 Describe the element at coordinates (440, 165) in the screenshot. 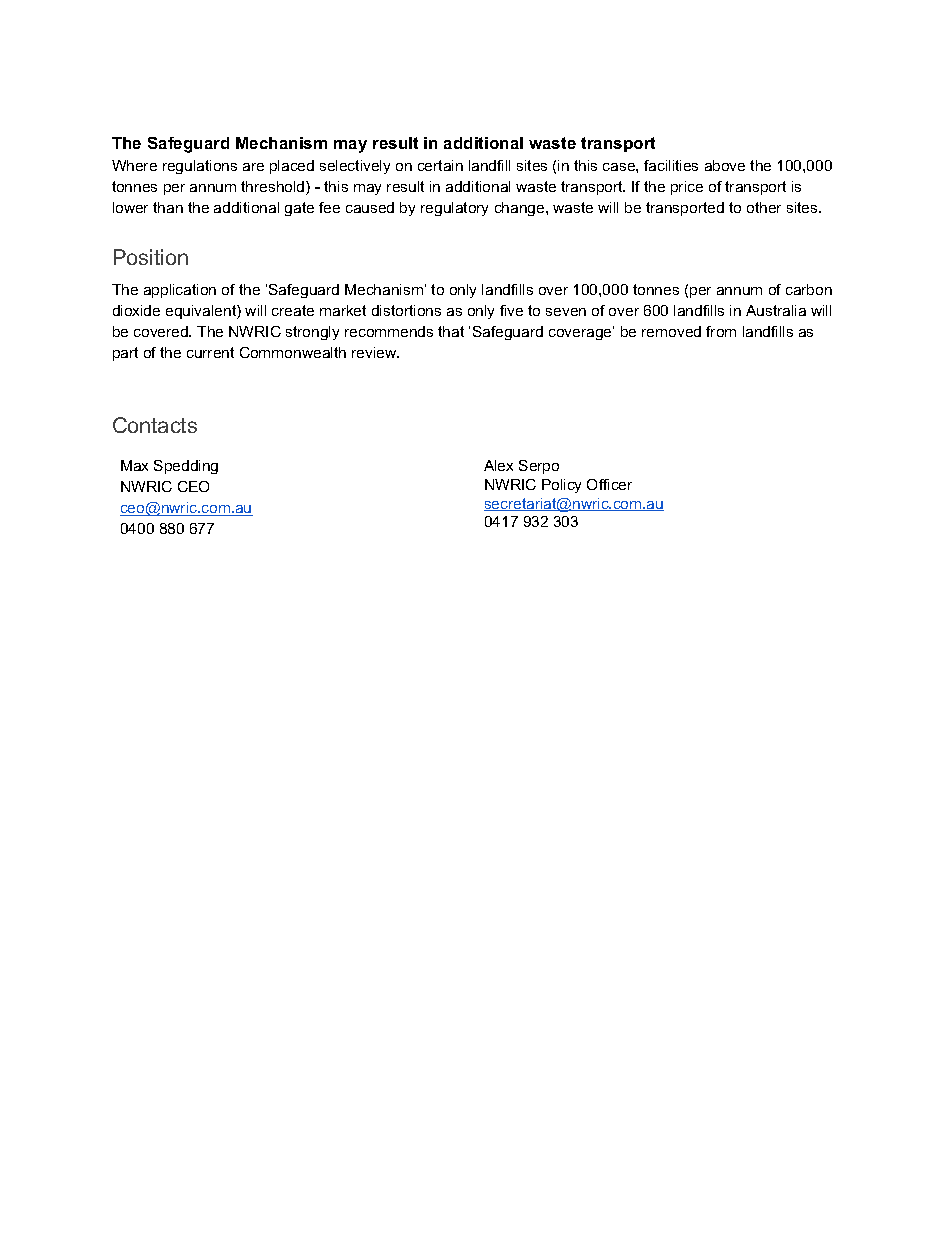

I see `certain` at that location.
